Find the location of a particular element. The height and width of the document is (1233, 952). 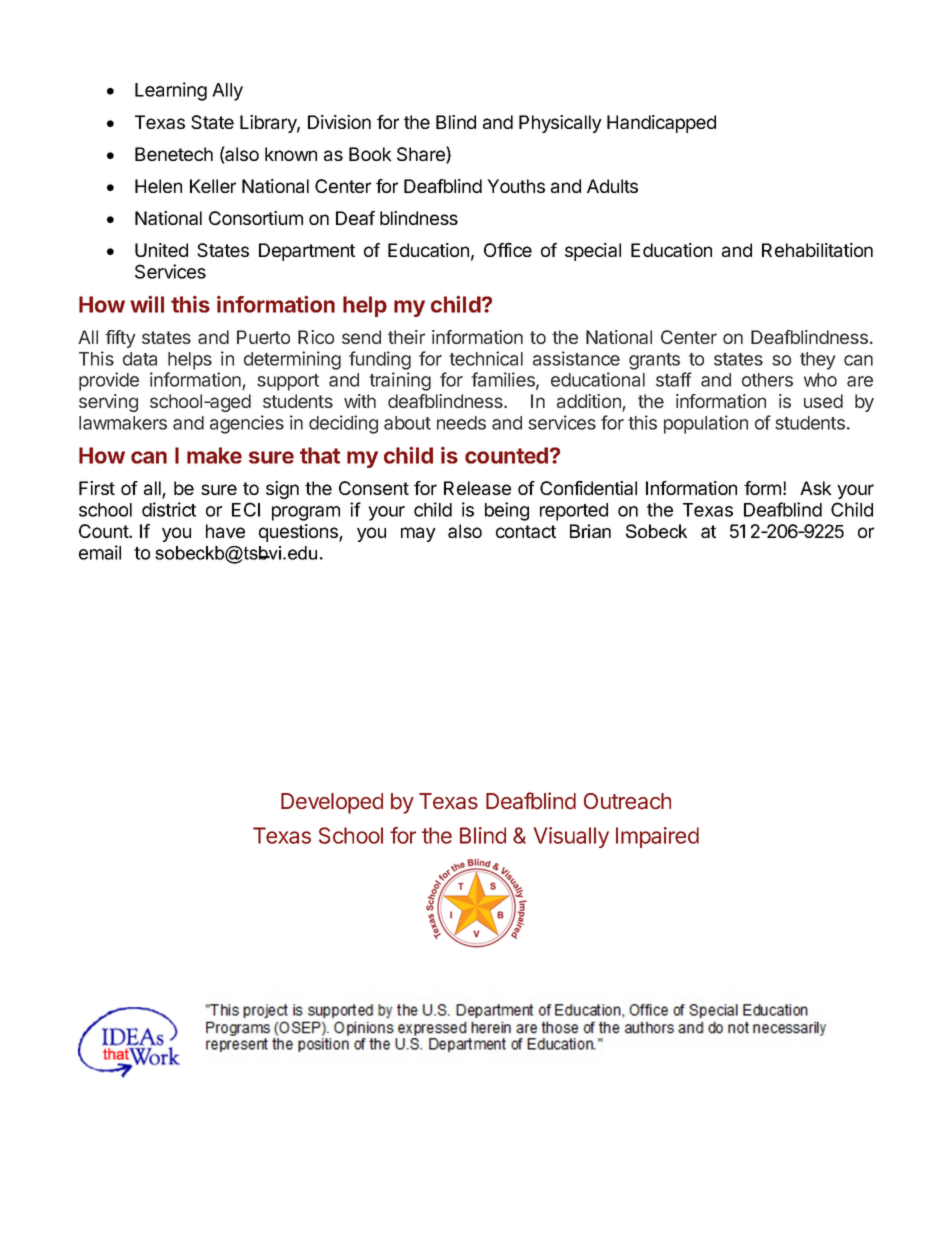

email is located at coordinates (100, 552).
